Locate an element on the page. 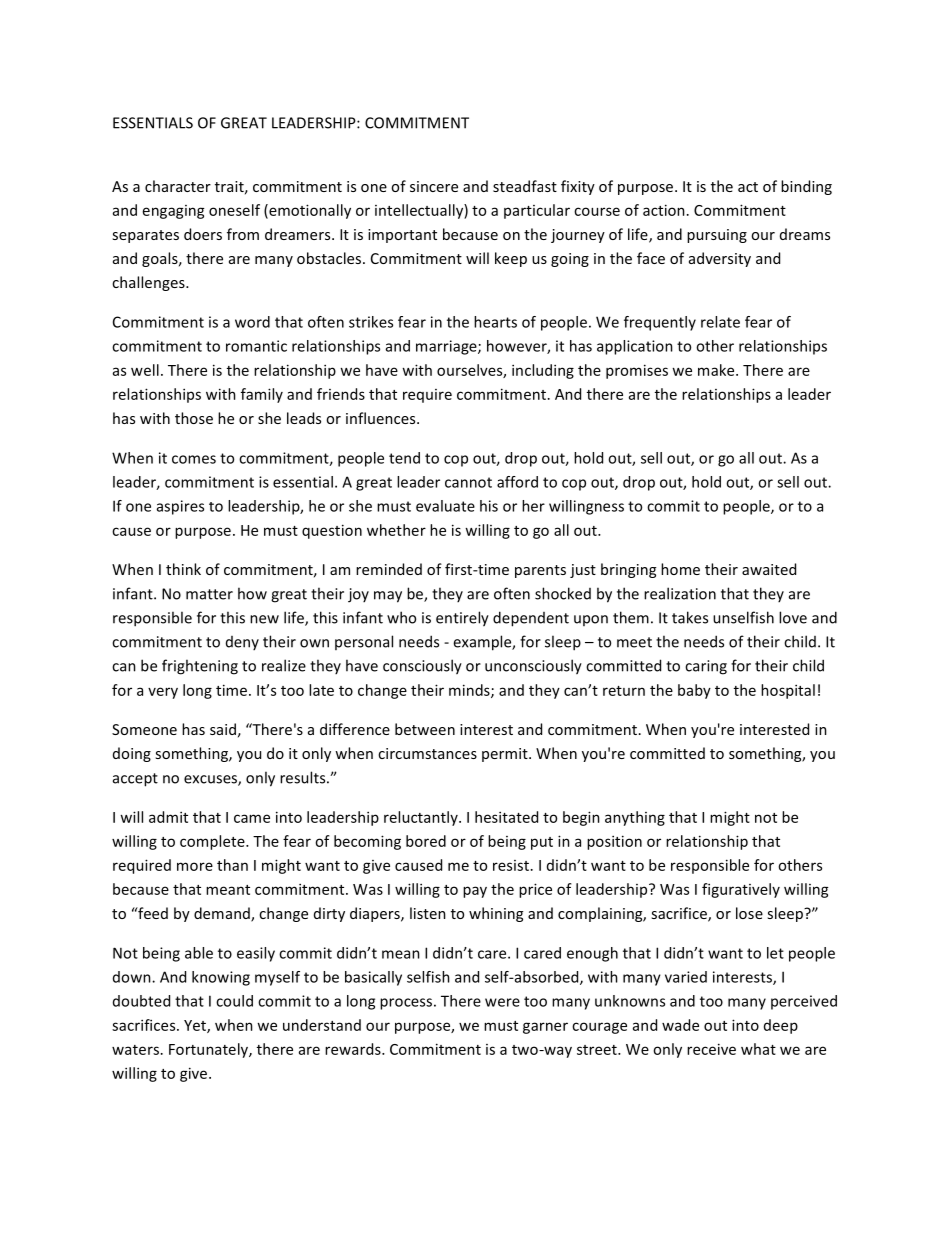  were is located at coordinates (502, 1002).
